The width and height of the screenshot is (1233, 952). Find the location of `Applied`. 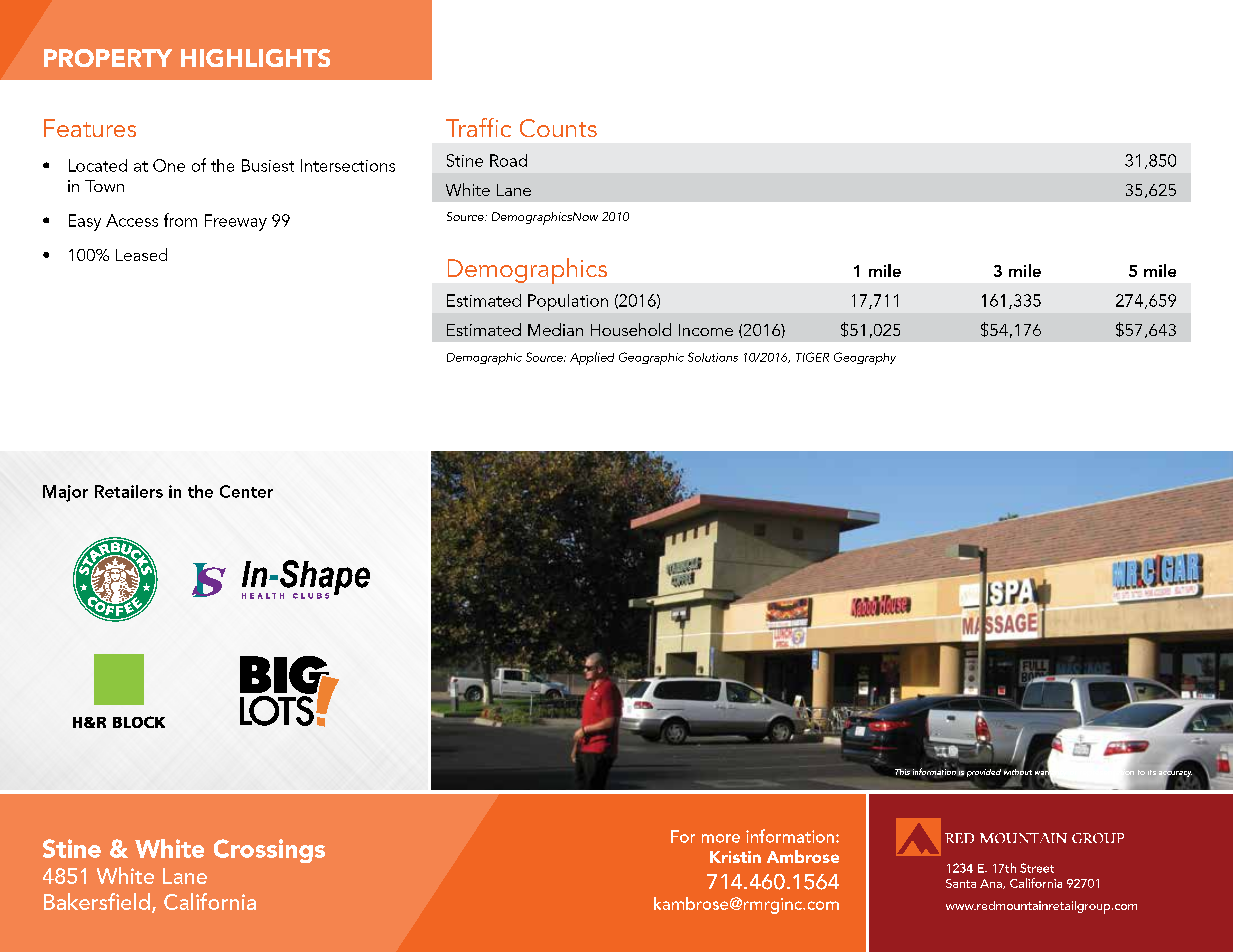

Applied is located at coordinates (592, 358).
